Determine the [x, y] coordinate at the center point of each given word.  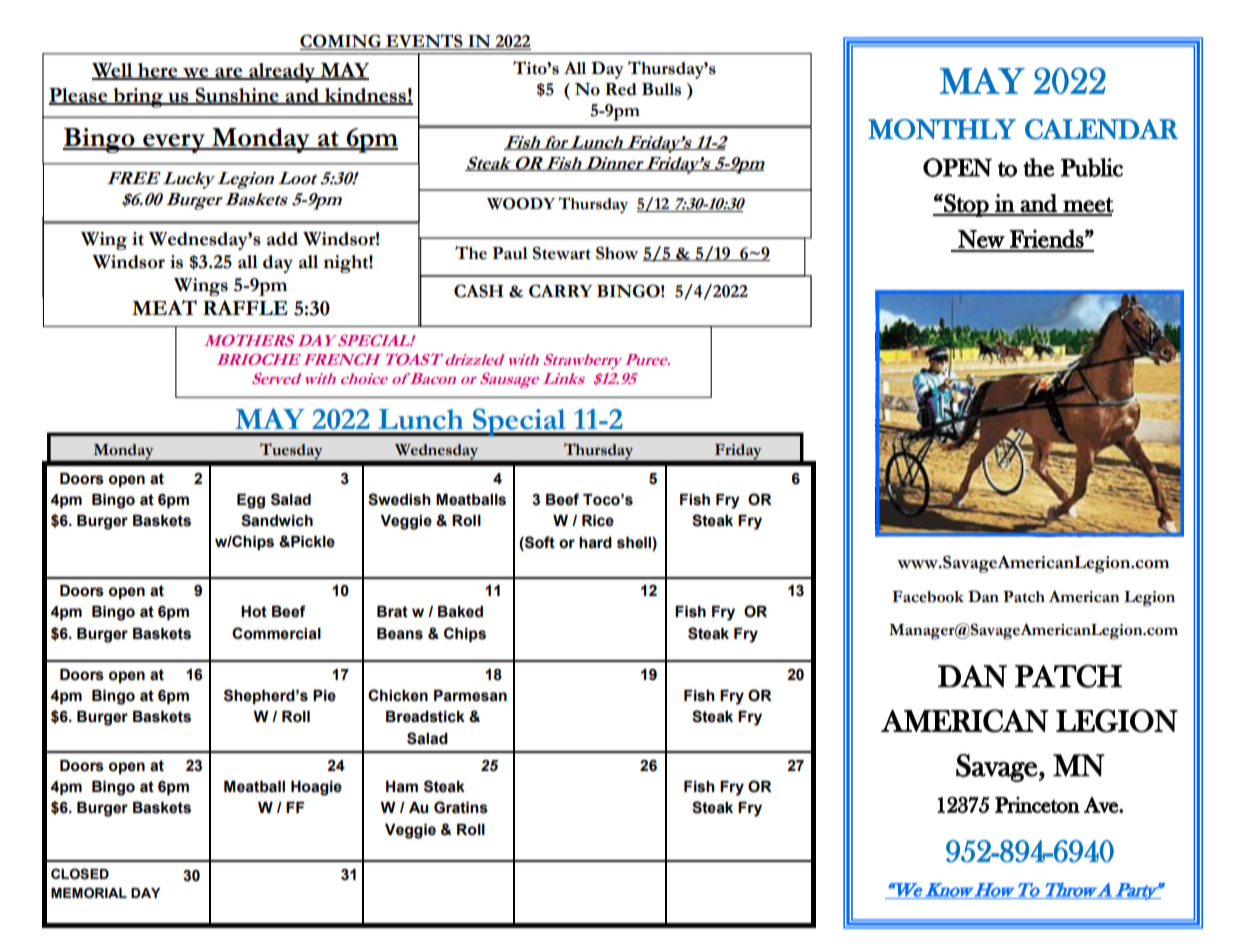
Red [621, 89]
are [229, 73]
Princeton [1037, 804]
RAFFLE [245, 307]
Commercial [276, 633]
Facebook [928, 597]
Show [617, 253]
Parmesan [470, 696]
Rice [598, 521]
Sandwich [277, 520]
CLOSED [80, 874]
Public [1092, 167]
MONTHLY [942, 129]
